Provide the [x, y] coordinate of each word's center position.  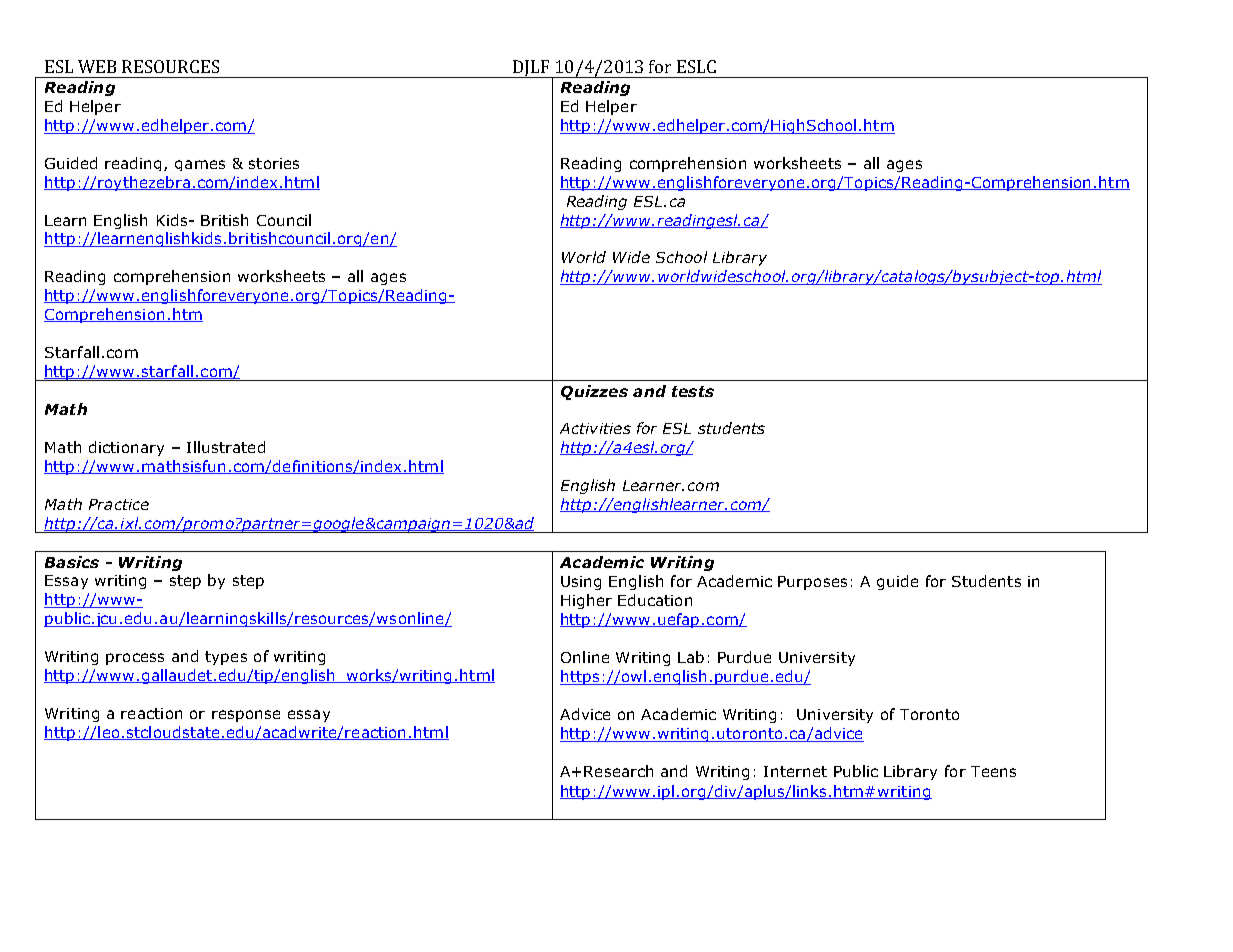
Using [581, 583]
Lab [691, 657]
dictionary [126, 448]
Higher [586, 601]
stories [274, 163]
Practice [119, 504]
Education [655, 600]
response [246, 716]
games [200, 165]
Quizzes [594, 392]
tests [693, 391]
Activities [595, 428]
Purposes [812, 583]
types [226, 658]
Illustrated [226, 447]
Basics [72, 562]
